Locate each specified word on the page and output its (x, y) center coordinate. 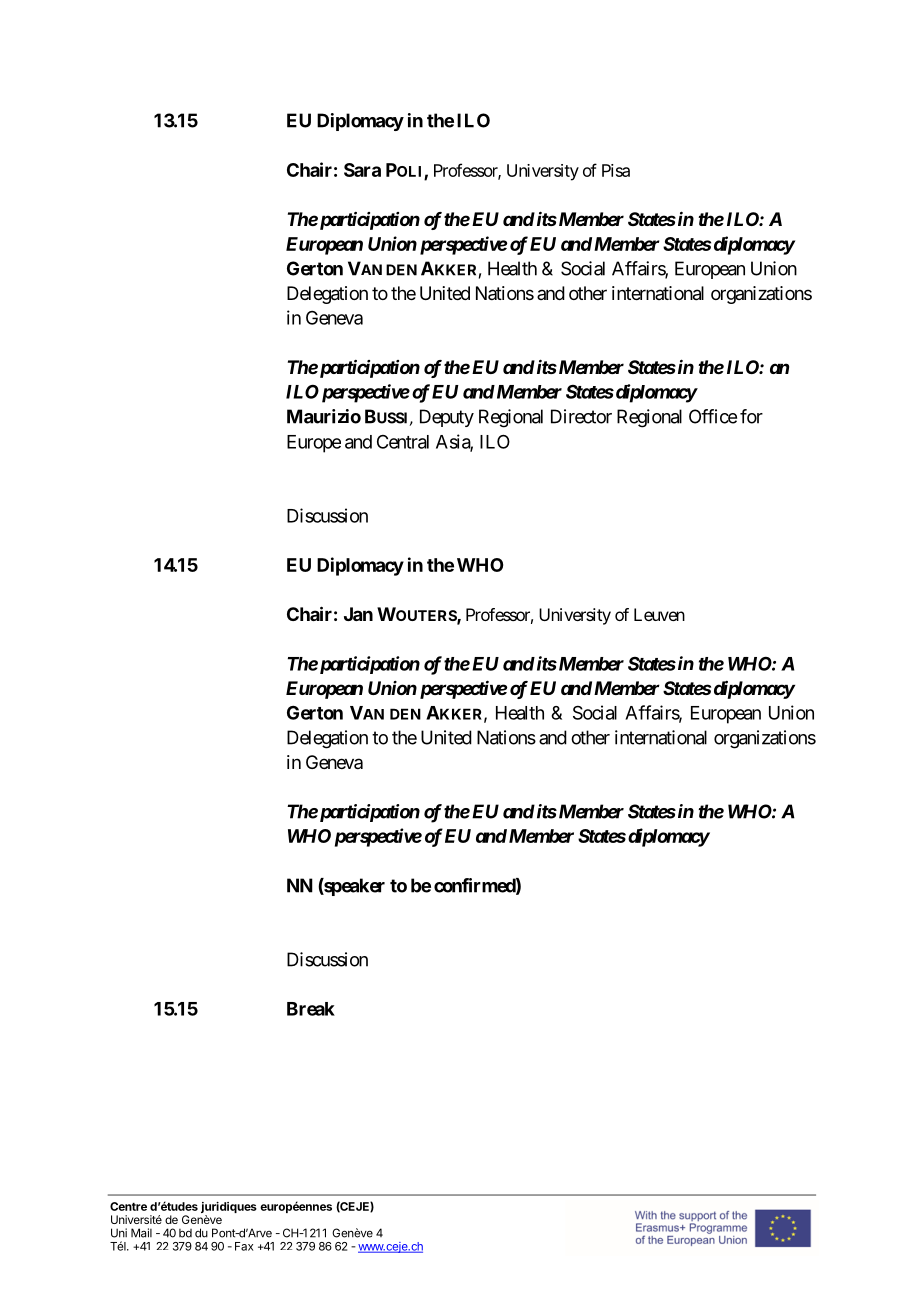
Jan (358, 614)
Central (403, 442)
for (751, 416)
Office (713, 416)
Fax (244, 1246)
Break (311, 1009)
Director (581, 416)
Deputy (447, 418)
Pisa (616, 170)
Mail (141, 1233)
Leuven (659, 614)
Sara (362, 170)
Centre (128, 1206)
